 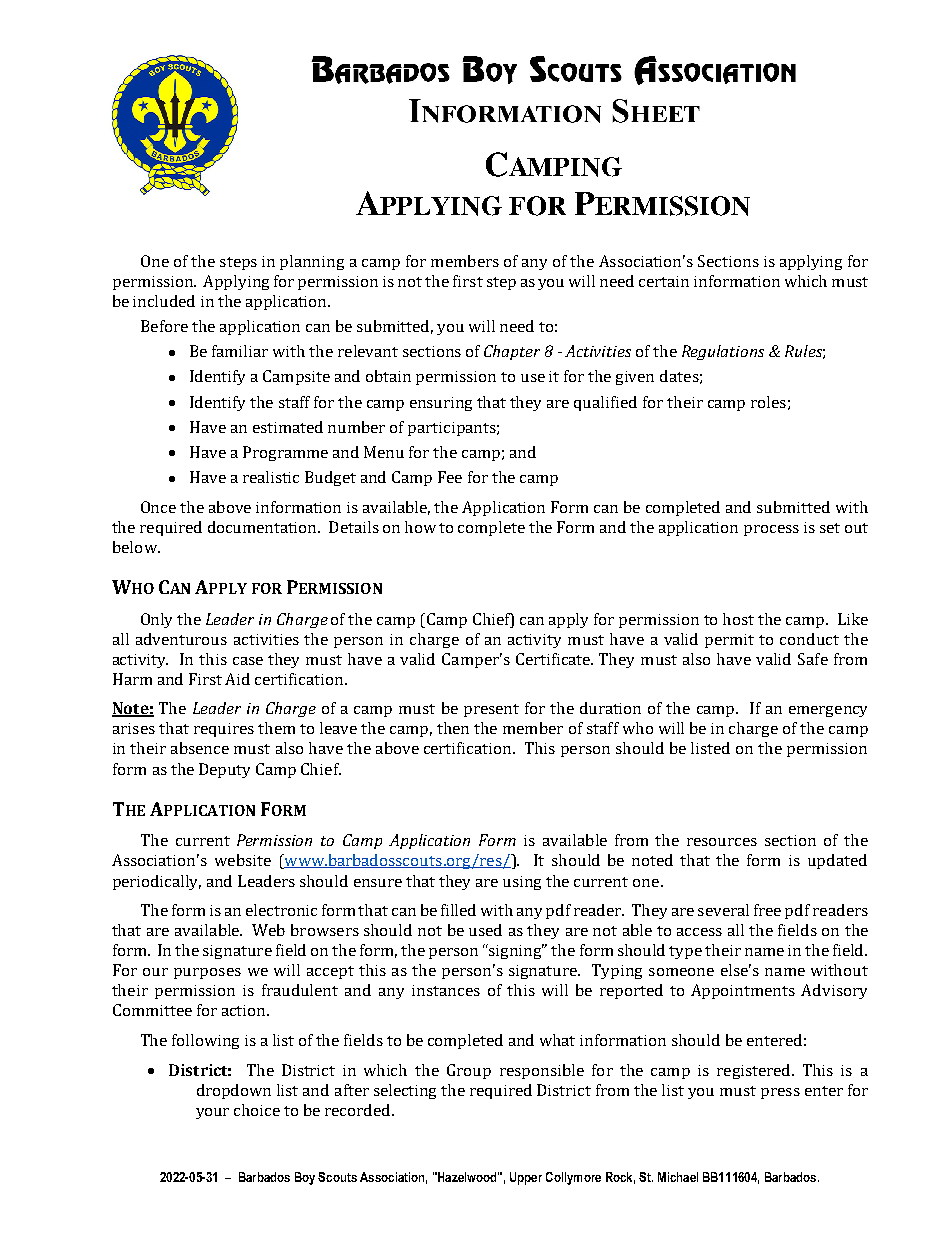 What do you see at coordinates (828, 711) in the screenshot?
I see `emergency` at bounding box center [828, 711].
